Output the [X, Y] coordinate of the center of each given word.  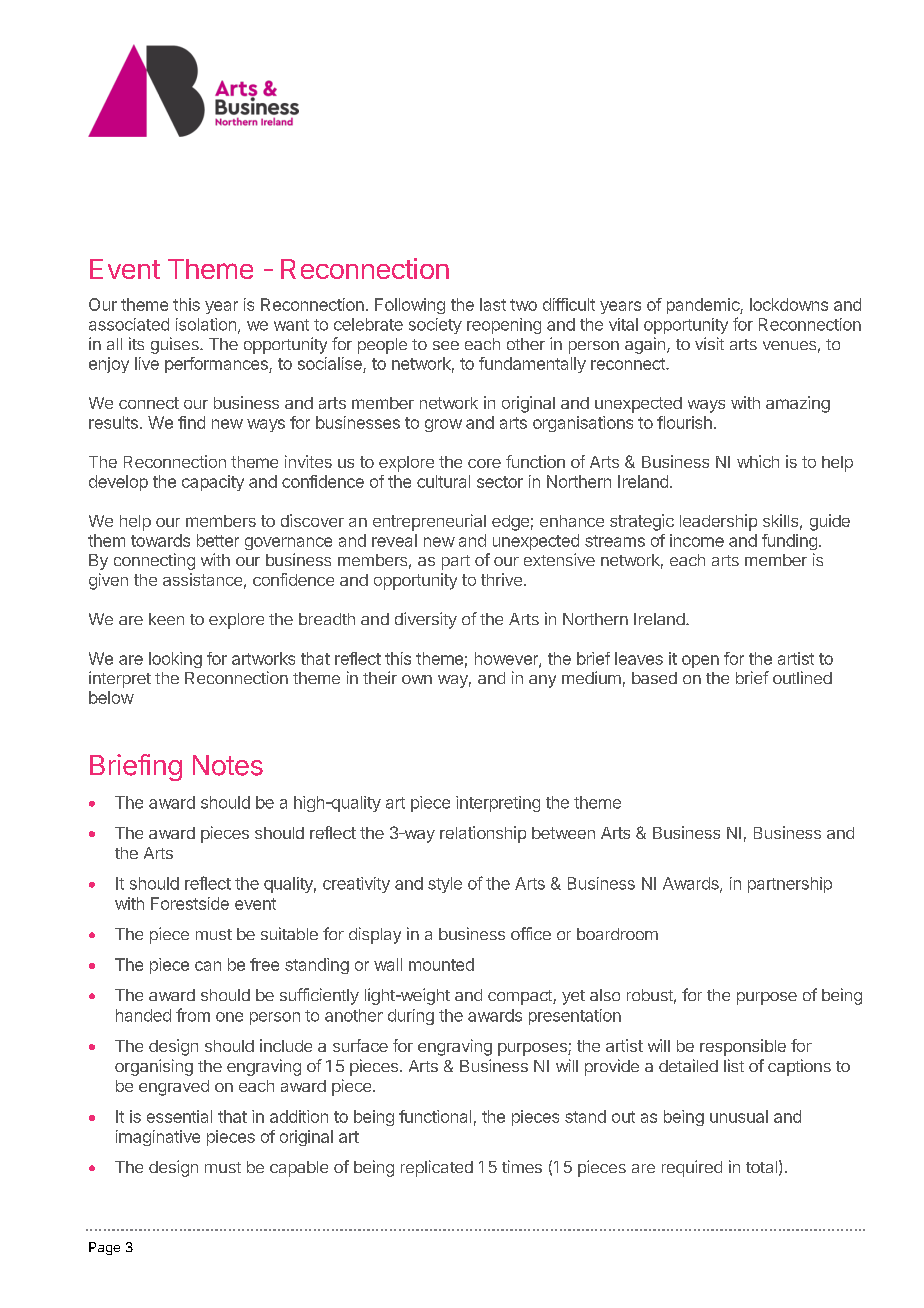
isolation [206, 324]
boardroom [617, 934]
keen [166, 619]
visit [709, 343]
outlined [802, 677]
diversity [426, 620]
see [446, 345]
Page [104, 1248]
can [208, 966]
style [445, 885]
